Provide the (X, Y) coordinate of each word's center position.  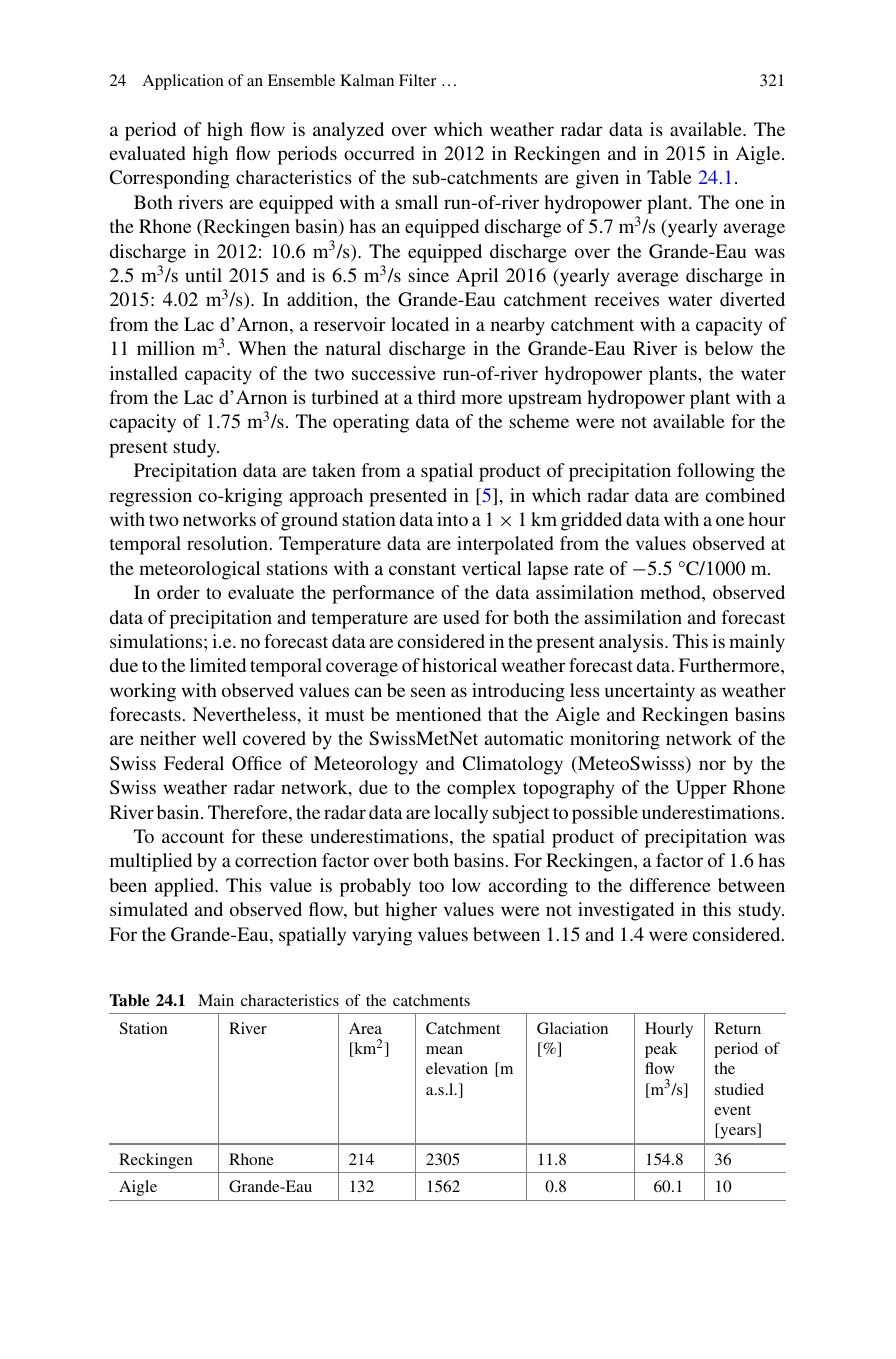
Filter (417, 80)
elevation (457, 1068)
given (597, 179)
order (178, 592)
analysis (632, 643)
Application (183, 82)
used (461, 617)
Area (365, 1028)
